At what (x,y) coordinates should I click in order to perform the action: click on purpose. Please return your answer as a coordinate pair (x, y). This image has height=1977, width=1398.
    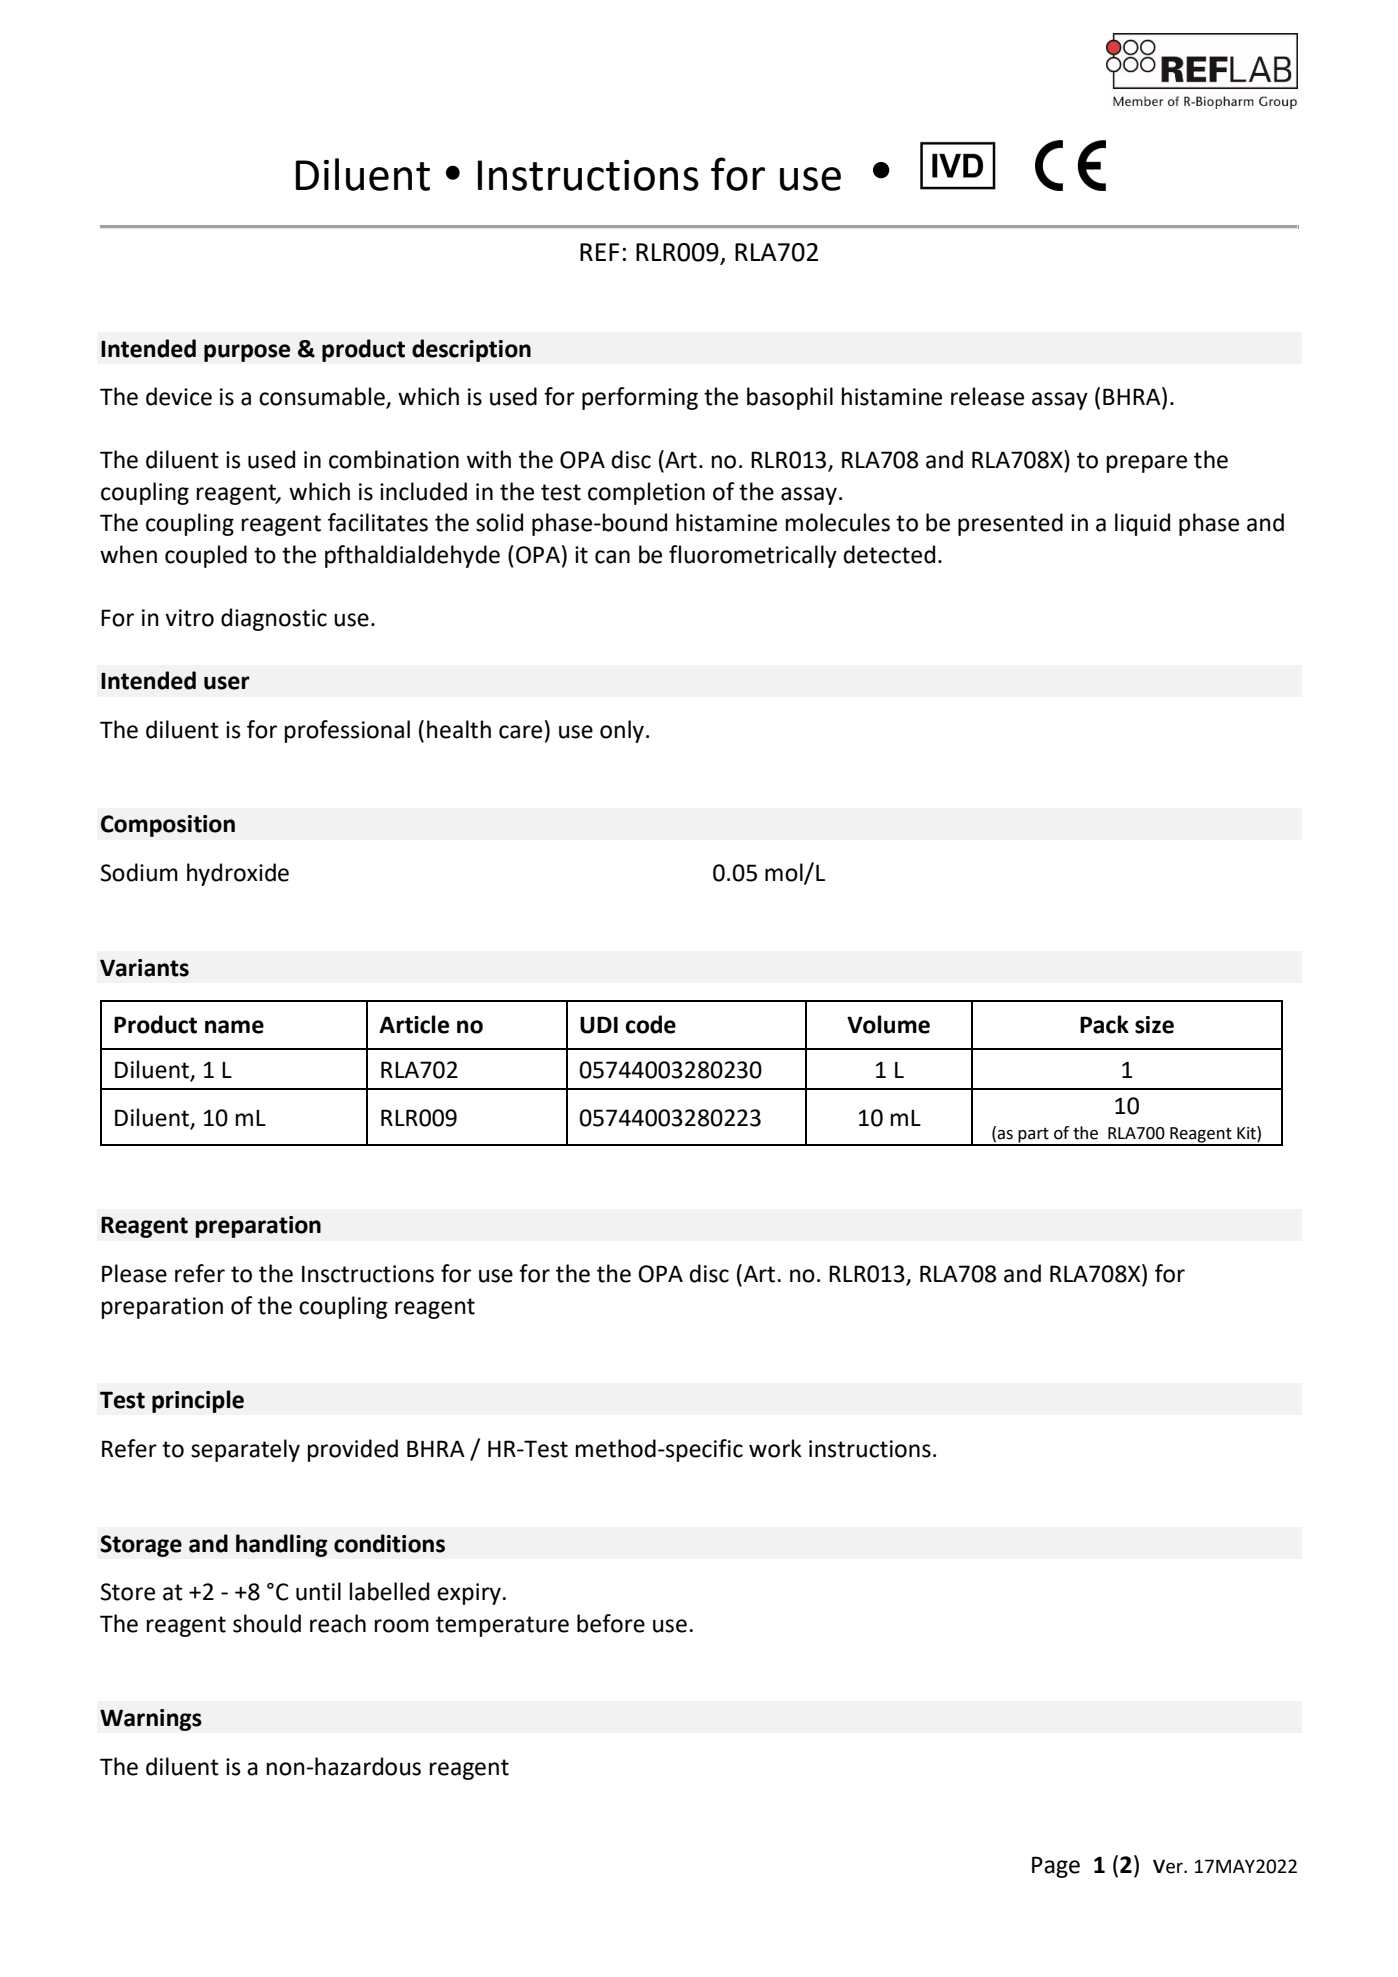
    Looking at the image, I should click on (247, 353).
